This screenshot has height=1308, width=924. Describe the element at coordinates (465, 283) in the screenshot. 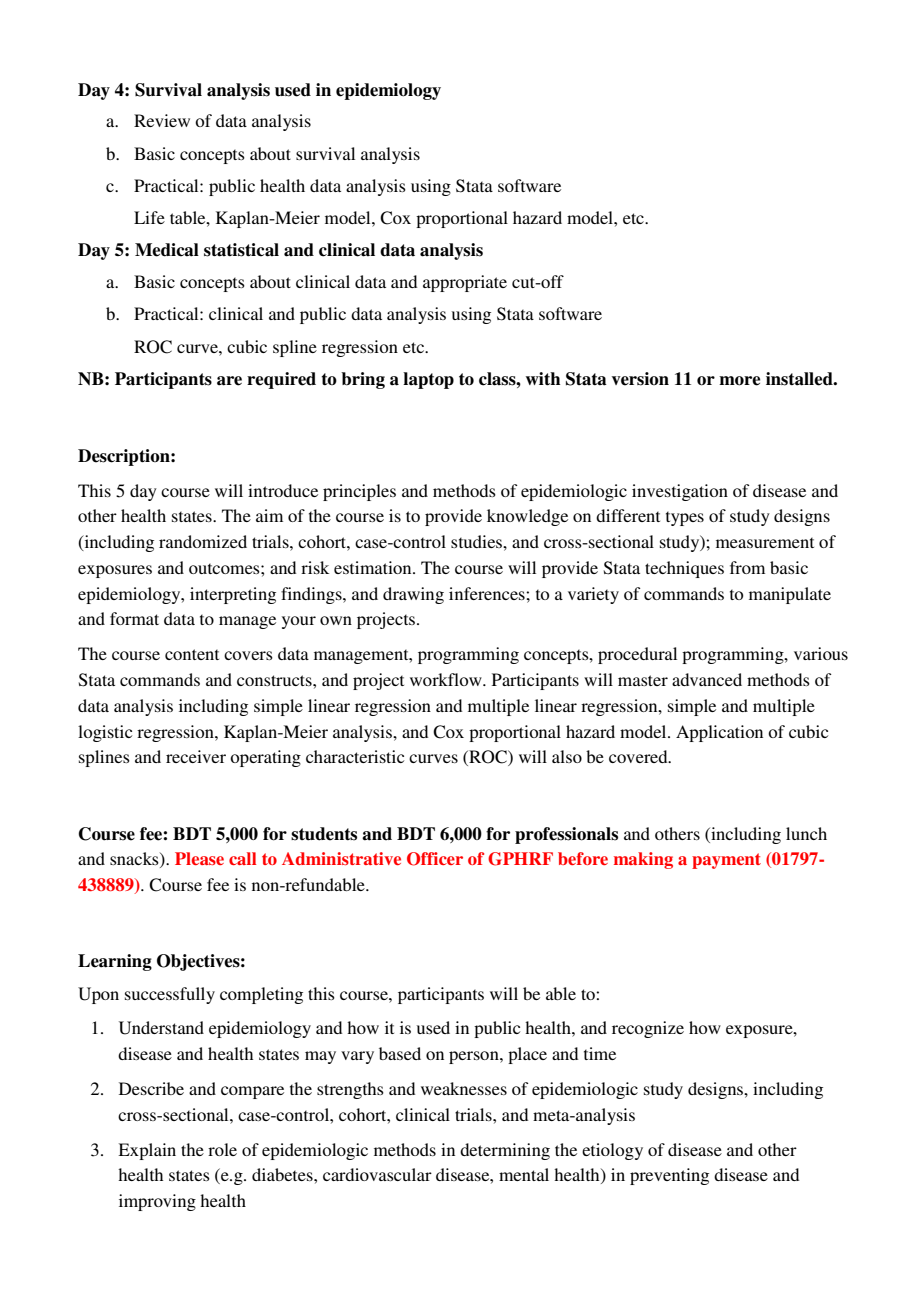

I see `appropriate` at that location.
